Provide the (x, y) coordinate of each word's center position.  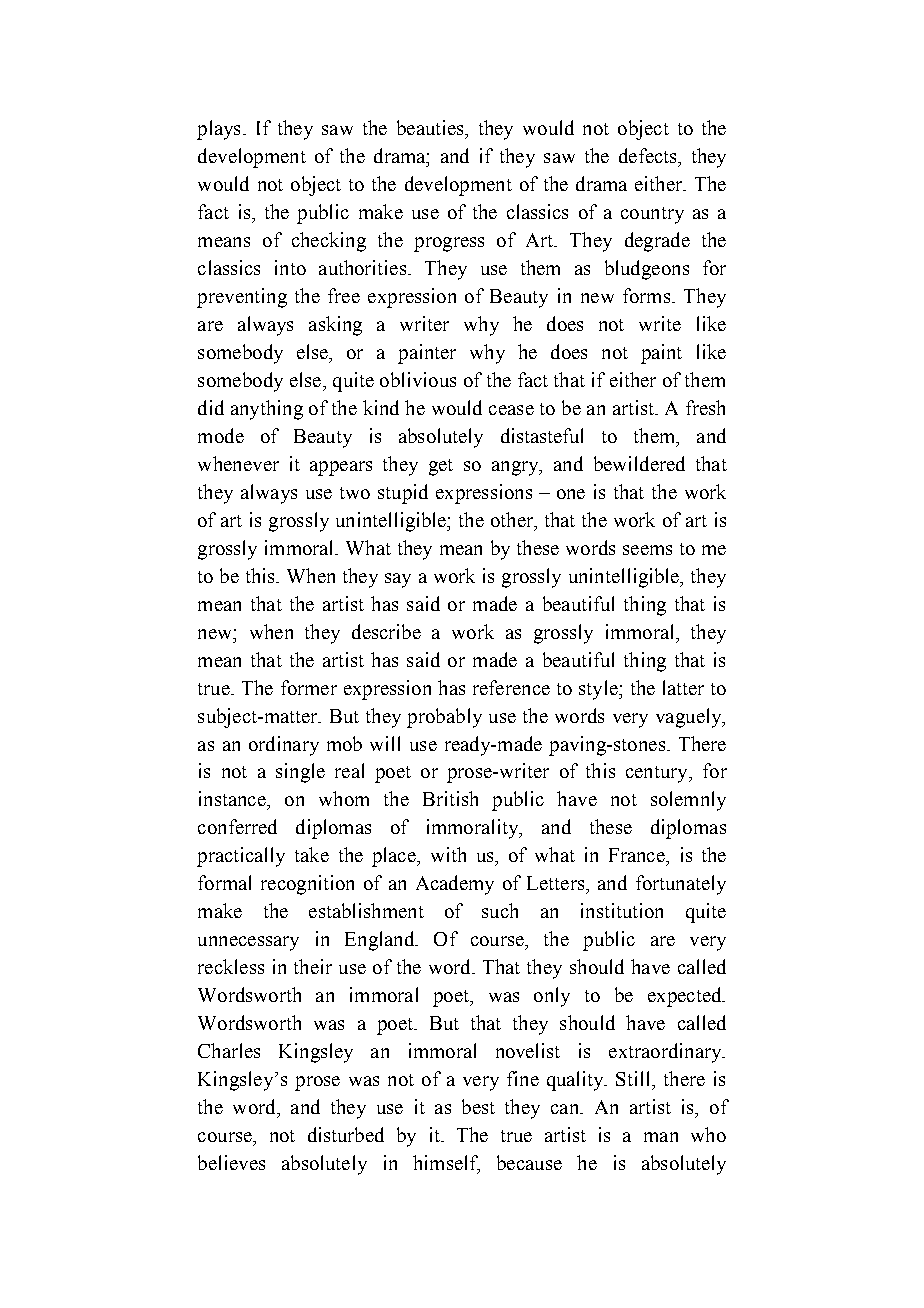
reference (511, 687)
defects (649, 155)
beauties (431, 127)
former (309, 687)
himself (446, 1164)
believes (231, 1162)
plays (218, 130)
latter (683, 687)
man (661, 1137)
